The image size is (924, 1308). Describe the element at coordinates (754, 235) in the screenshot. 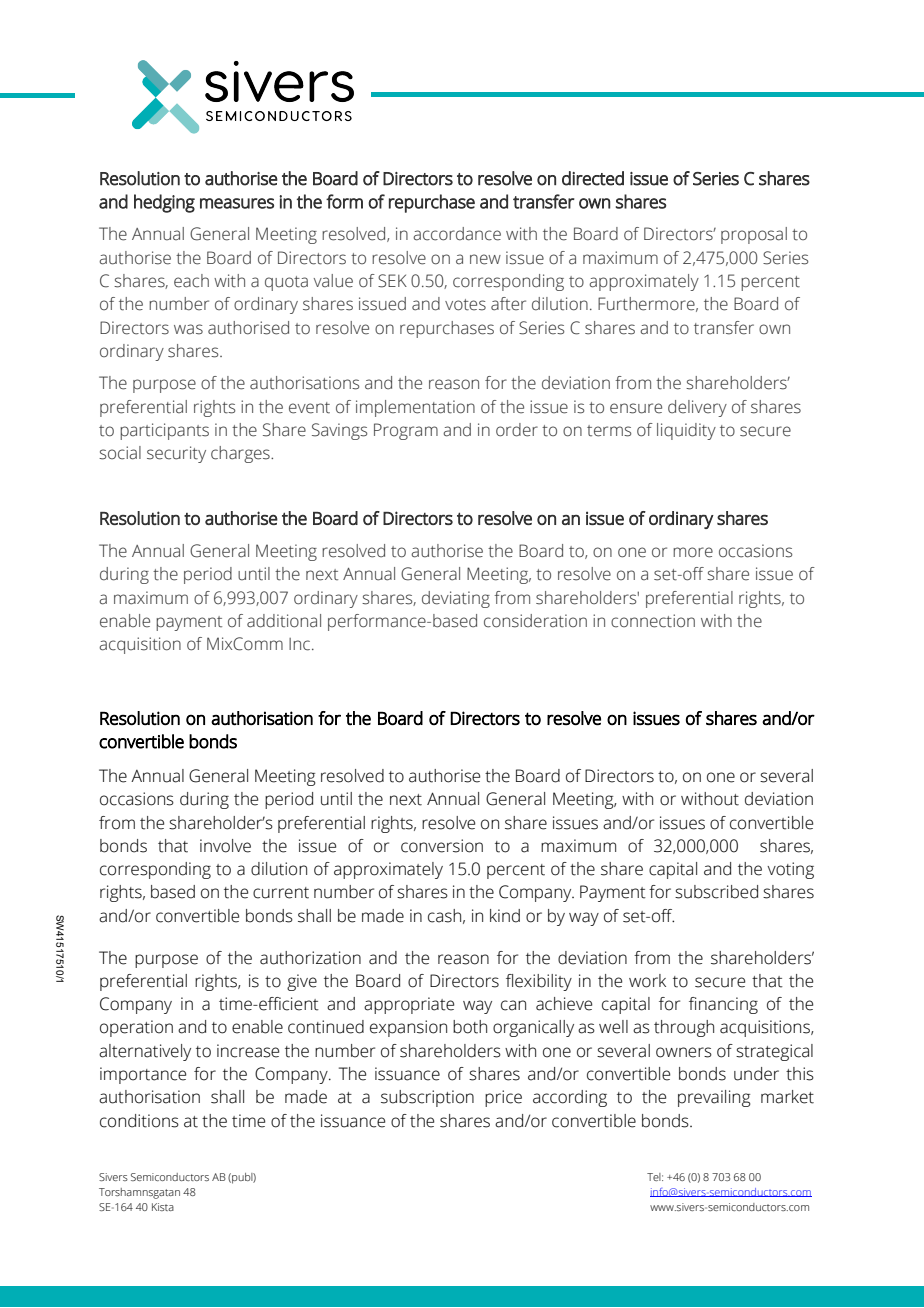

I see `proposal` at that location.
